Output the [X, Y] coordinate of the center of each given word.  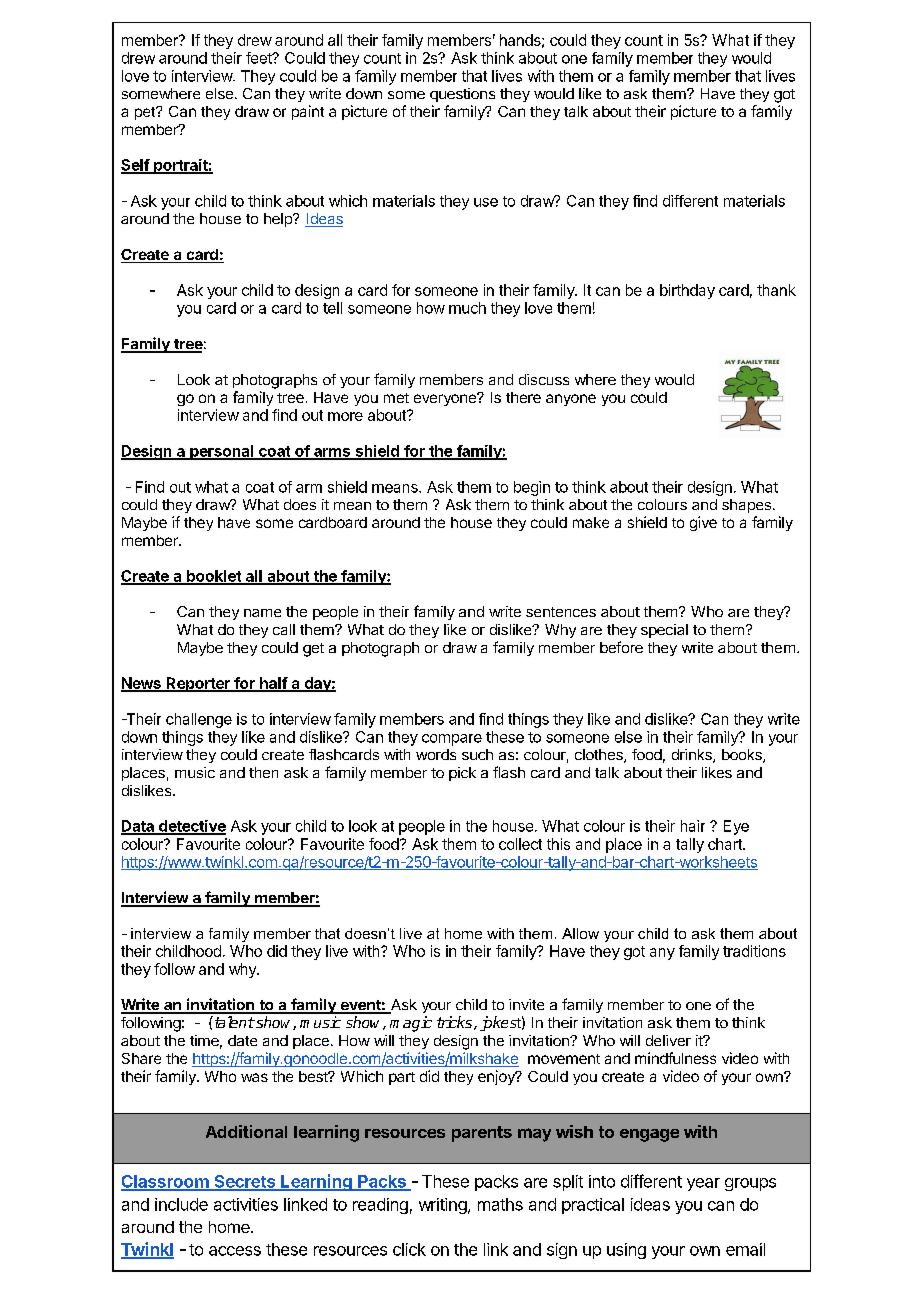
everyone [446, 399]
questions [462, 95]
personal [222, 452]
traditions [754, 951]
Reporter [198, 684]
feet [260, 58]
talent [233, 1022]
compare [452, 740]
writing [444, 1206]
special [664, 631]
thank [776, 290]
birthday [687, 291]
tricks [456, 1023]
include [181, 1204]
